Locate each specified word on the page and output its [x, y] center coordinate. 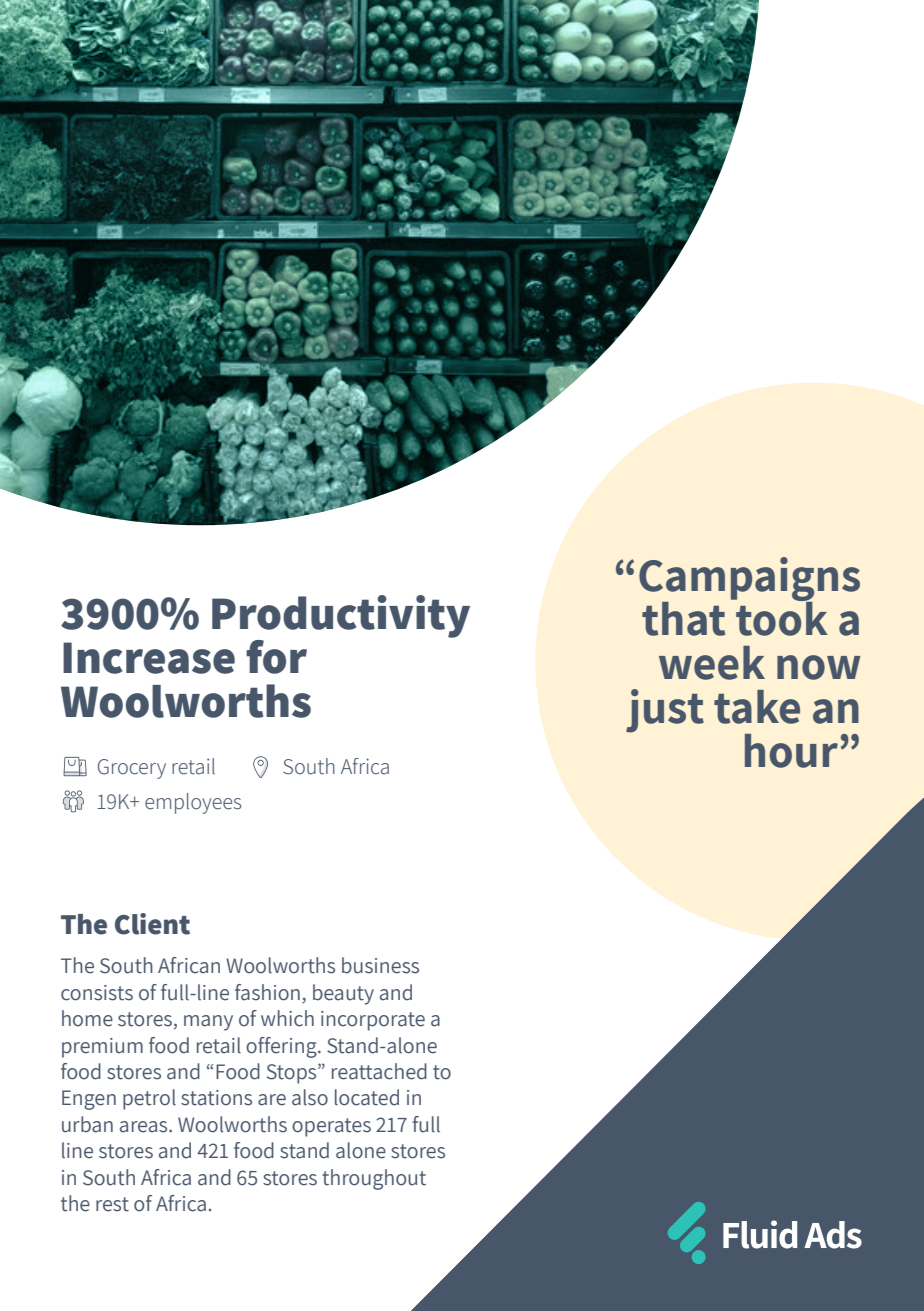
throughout [374, 1179]
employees [193, 803]
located [367, 1097]
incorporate [373, 1021]
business [380, 965]
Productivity [341, 616]
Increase [149, 658]
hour [791, 751]
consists [97, 993]
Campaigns [749, 580]
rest [112, 1204]
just [665, 711]
